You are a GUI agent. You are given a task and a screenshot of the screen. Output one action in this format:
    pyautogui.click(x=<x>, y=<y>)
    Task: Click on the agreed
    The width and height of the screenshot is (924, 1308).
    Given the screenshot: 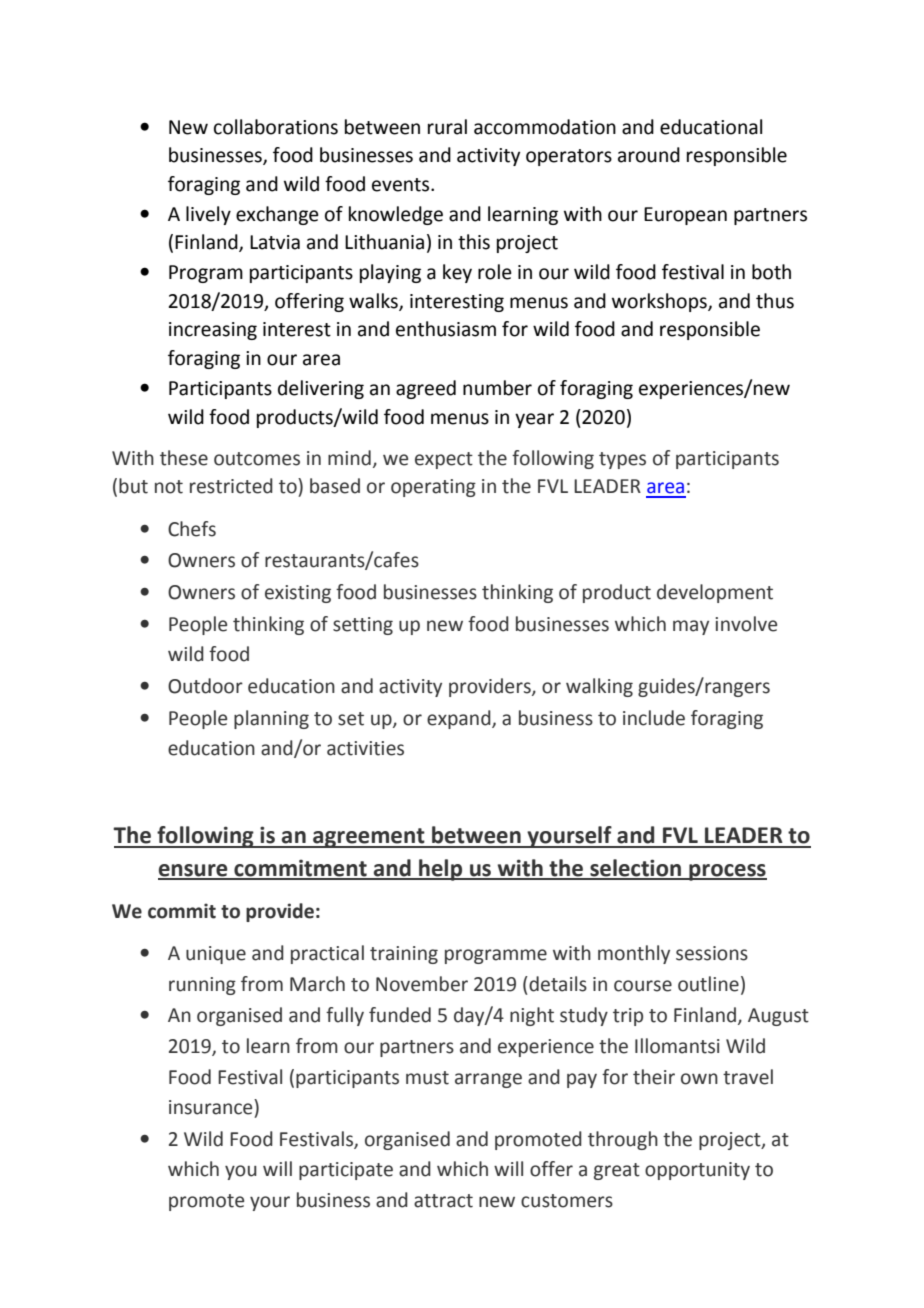 What is the action you would take?
    pyautogui.click(x=426, y=389)
